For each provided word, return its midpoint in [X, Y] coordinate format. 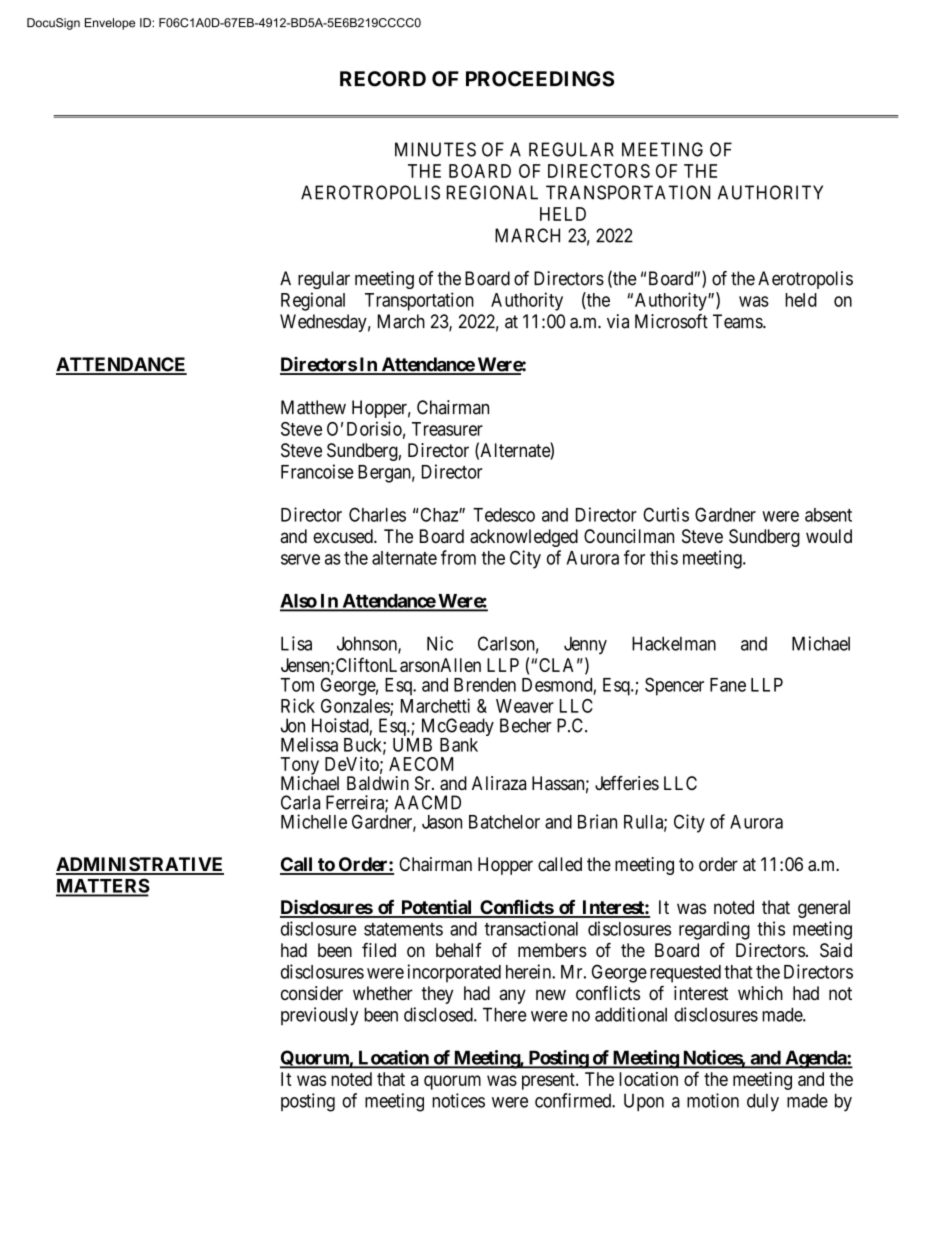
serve [300, 559]
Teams [738, 321]
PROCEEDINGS [540, 79]
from [458, 557]
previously [320, 1016]
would [829, 536]
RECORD [383, 79]
